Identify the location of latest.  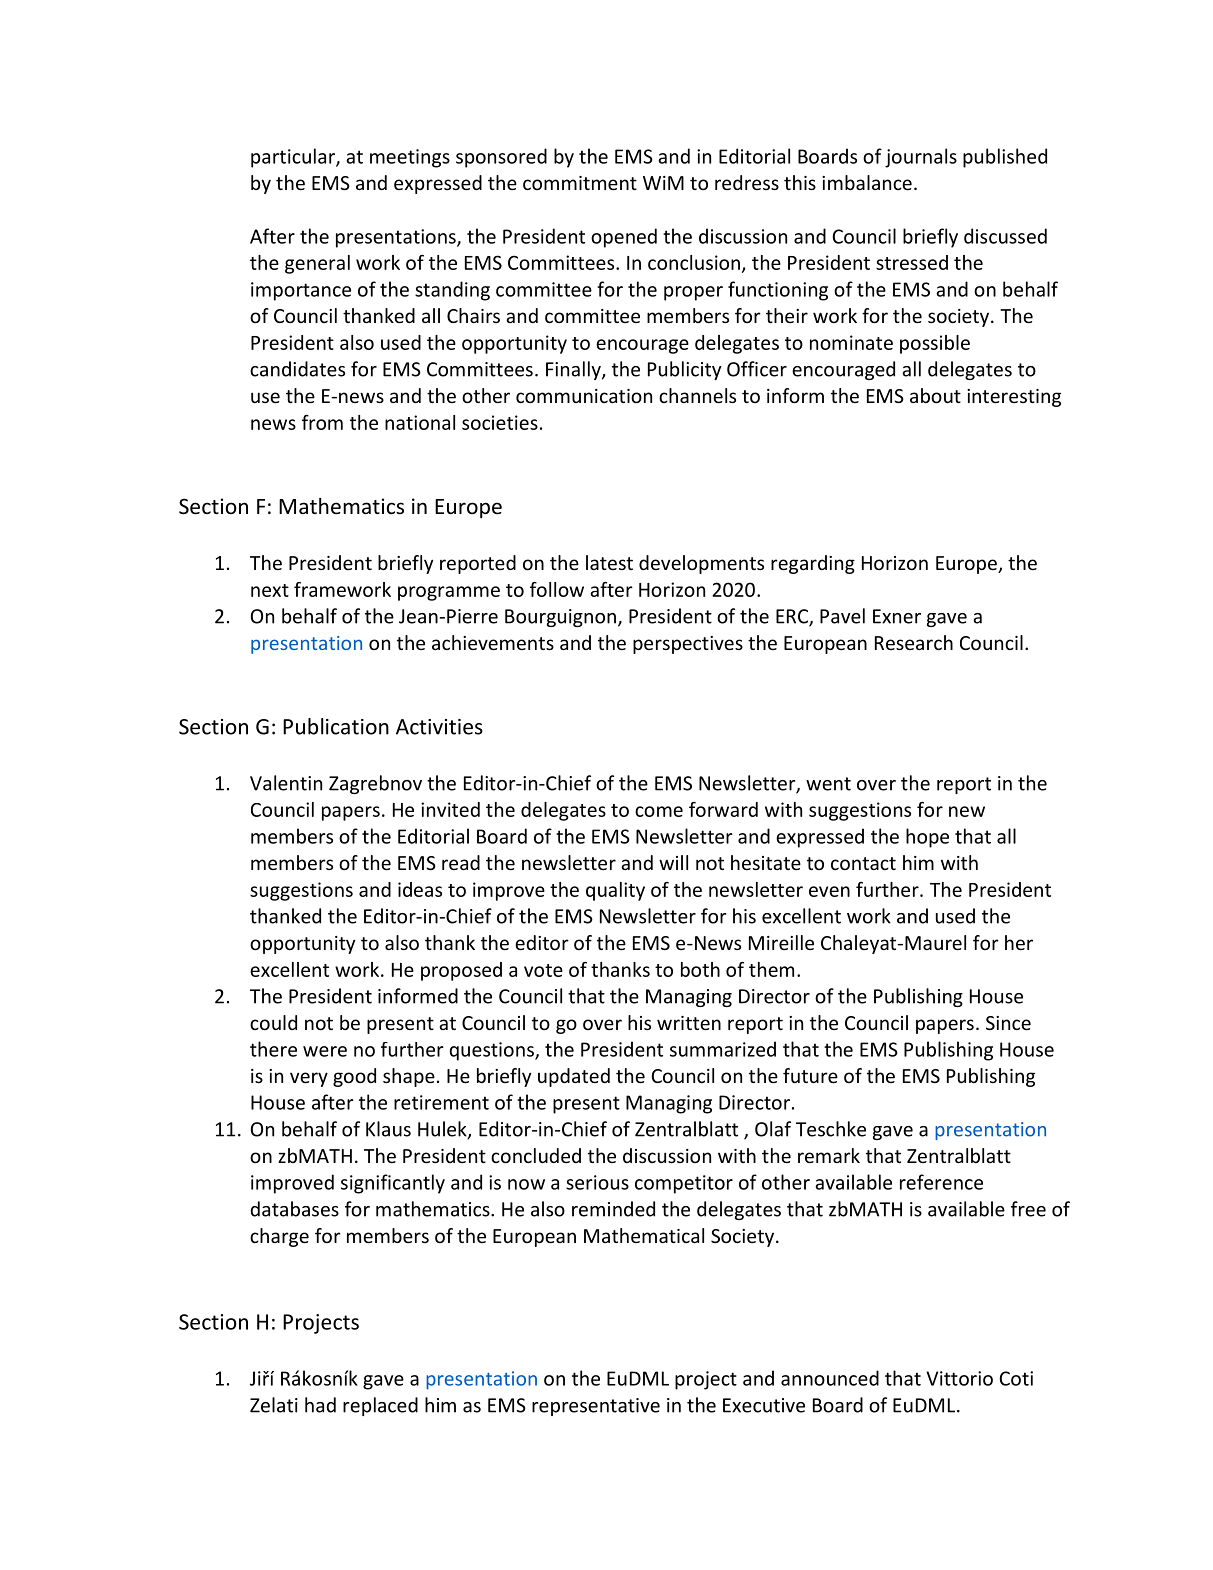
(609, 562).
